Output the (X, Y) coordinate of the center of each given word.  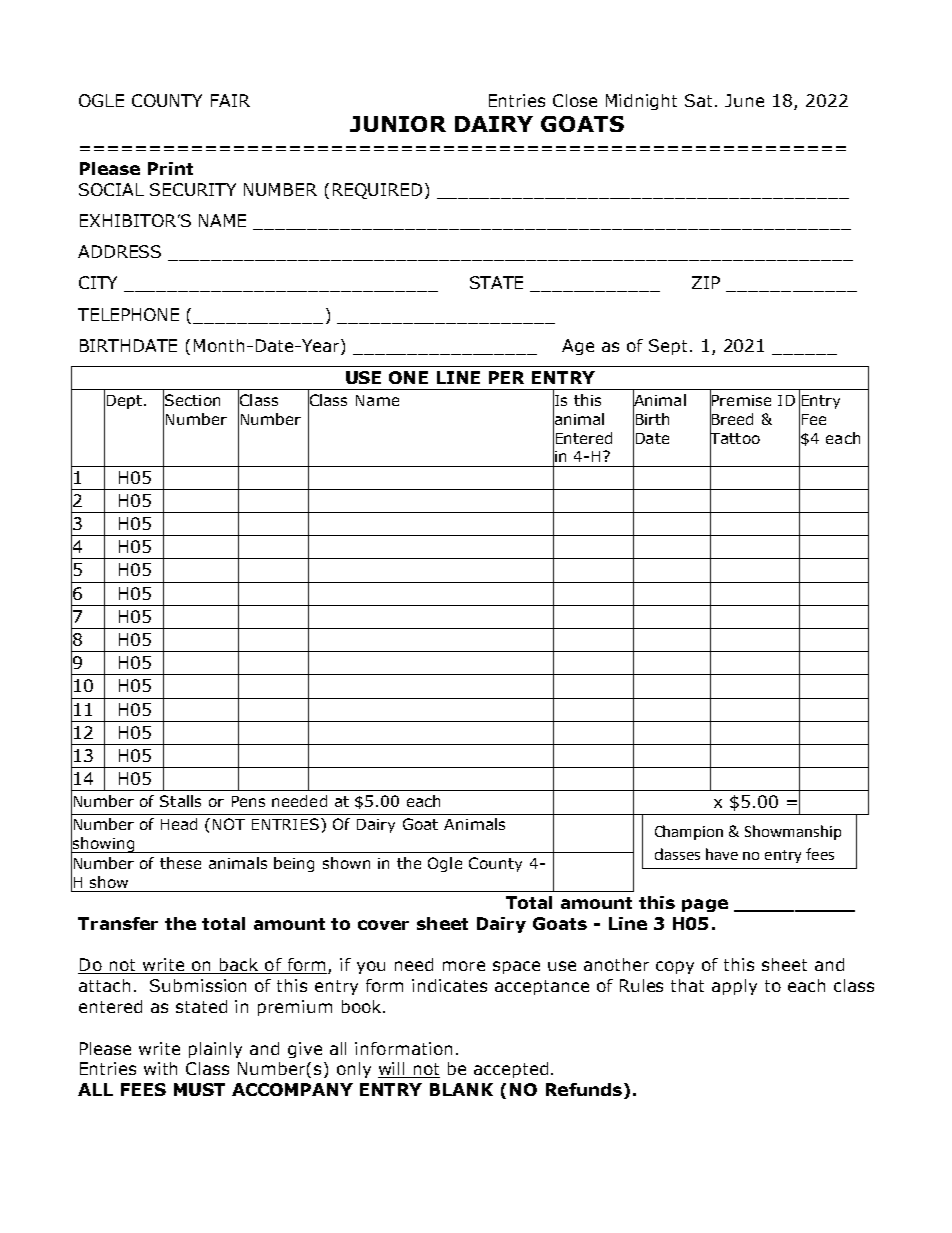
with (160, 1068)
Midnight (641, 102)
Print (170, 168)
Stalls (180, 801)
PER (506, 377)
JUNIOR (398, 124)
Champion (689, 832)
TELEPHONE (128, 314)
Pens (248, 801)
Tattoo (735, 438)
